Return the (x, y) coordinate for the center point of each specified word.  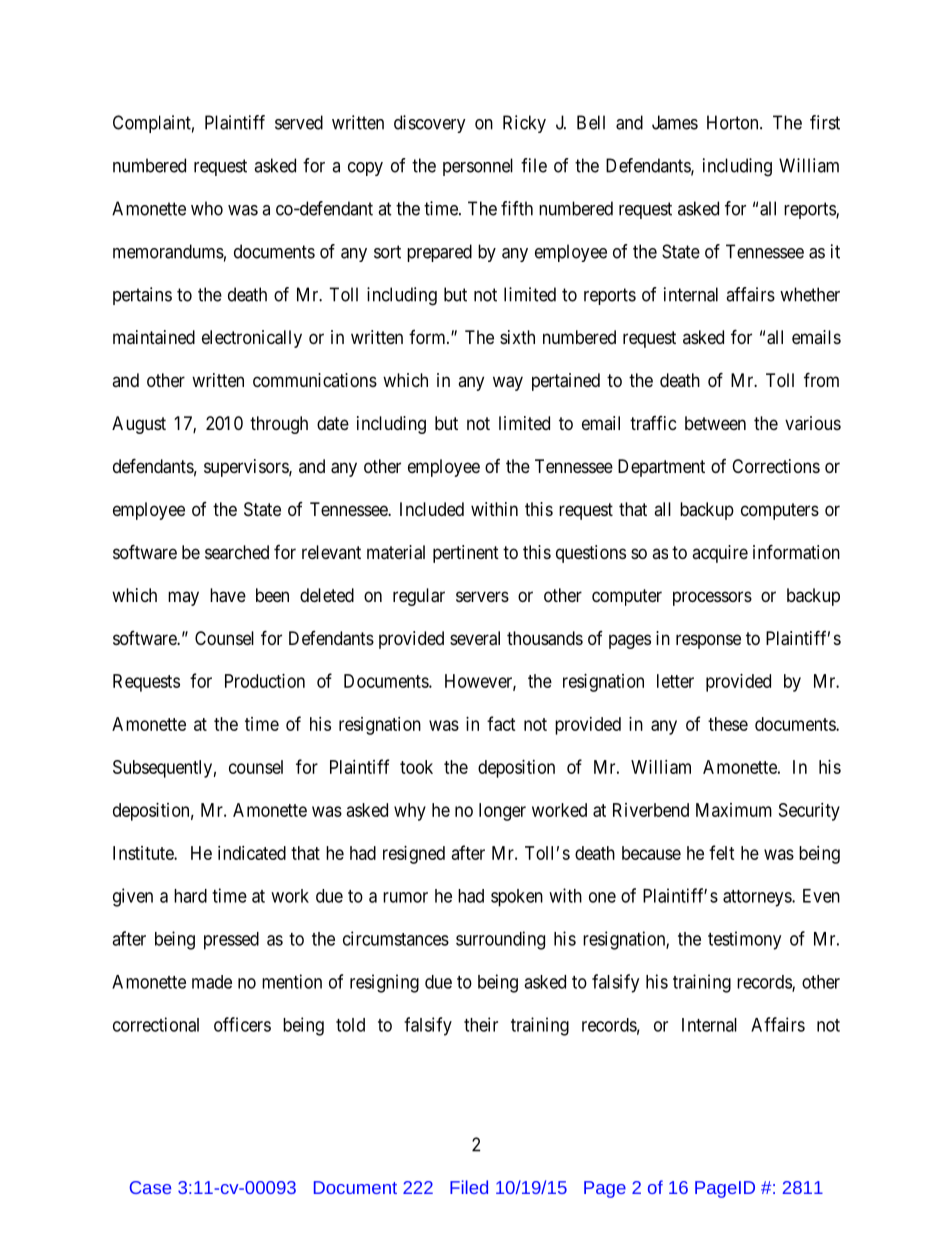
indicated (252, 853)
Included (432, 509)
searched (237, 552)
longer (502, 812)
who (207, 208)
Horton (734, 122)
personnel (478, 167)
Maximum (734, 810)
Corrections (776, 466)
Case (150, 1187)
